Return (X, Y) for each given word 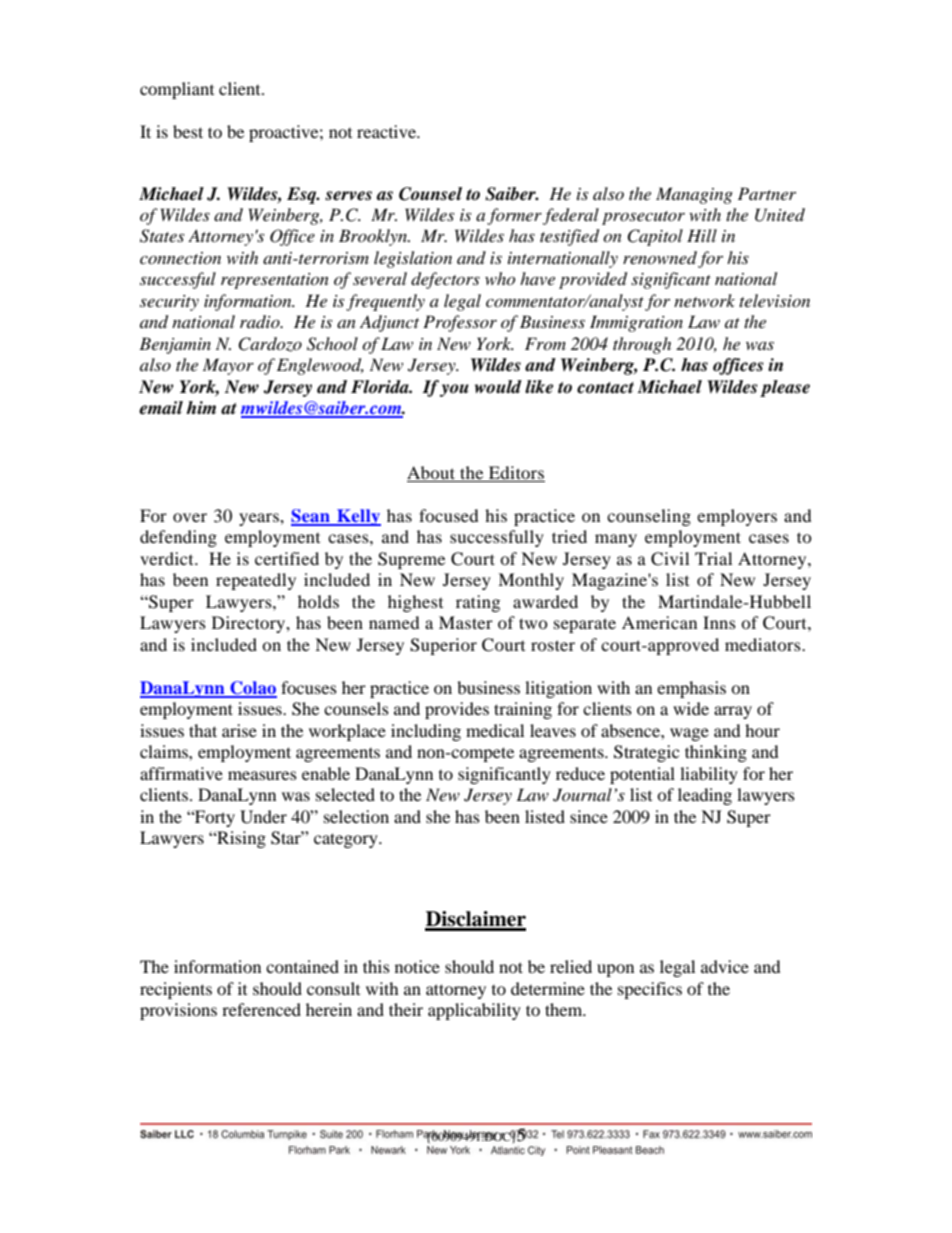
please (785, 388)
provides (457, 710)
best (188, 131)
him (201, 407)
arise (239, 730)
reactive (387, 131)
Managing (694, 195)
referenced (261, 1009)
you (454, 390)
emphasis (691, 689)
